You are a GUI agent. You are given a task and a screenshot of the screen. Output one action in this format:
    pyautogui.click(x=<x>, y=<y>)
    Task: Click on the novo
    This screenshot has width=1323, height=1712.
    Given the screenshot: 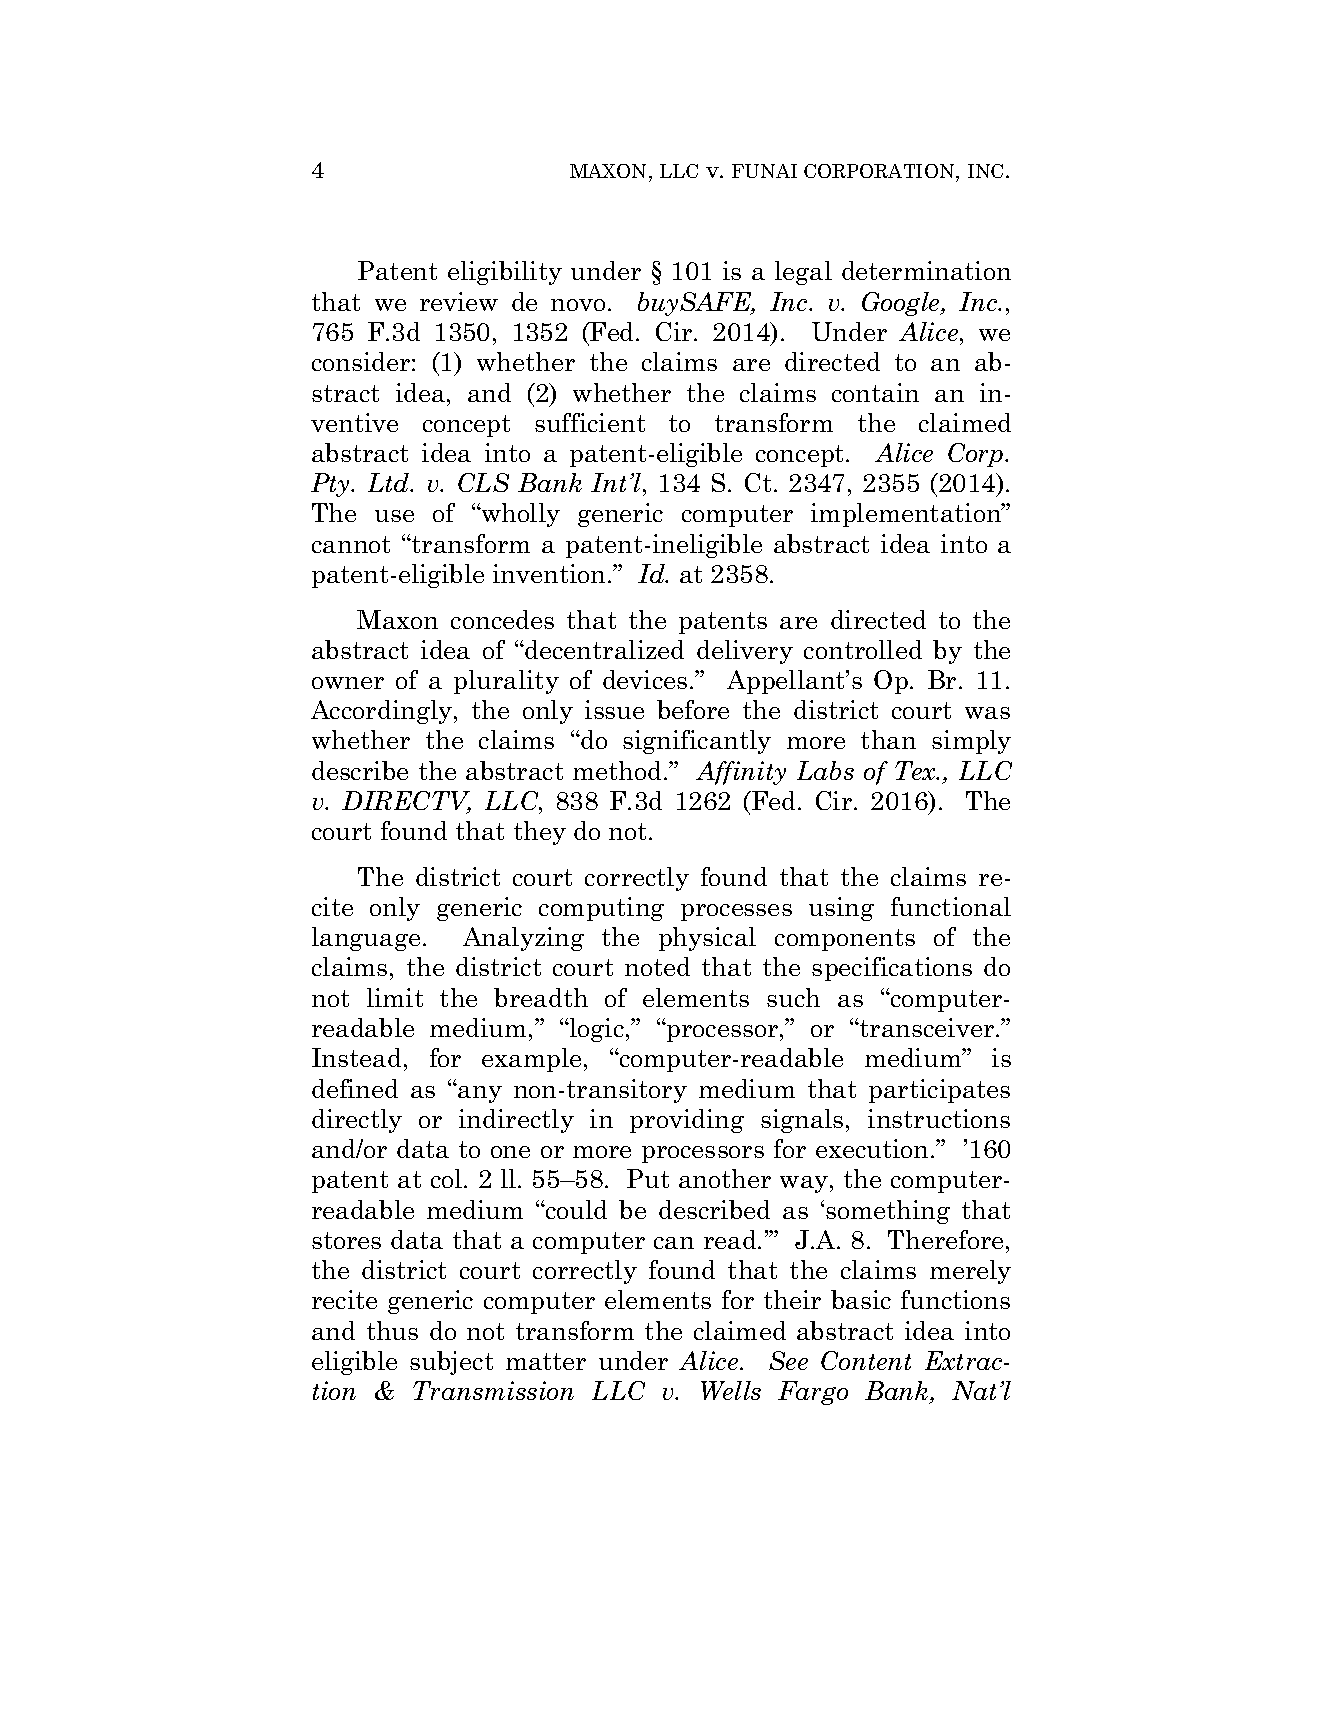 What is the action you would take?
    pyautogui.click(x=578, y=305)
